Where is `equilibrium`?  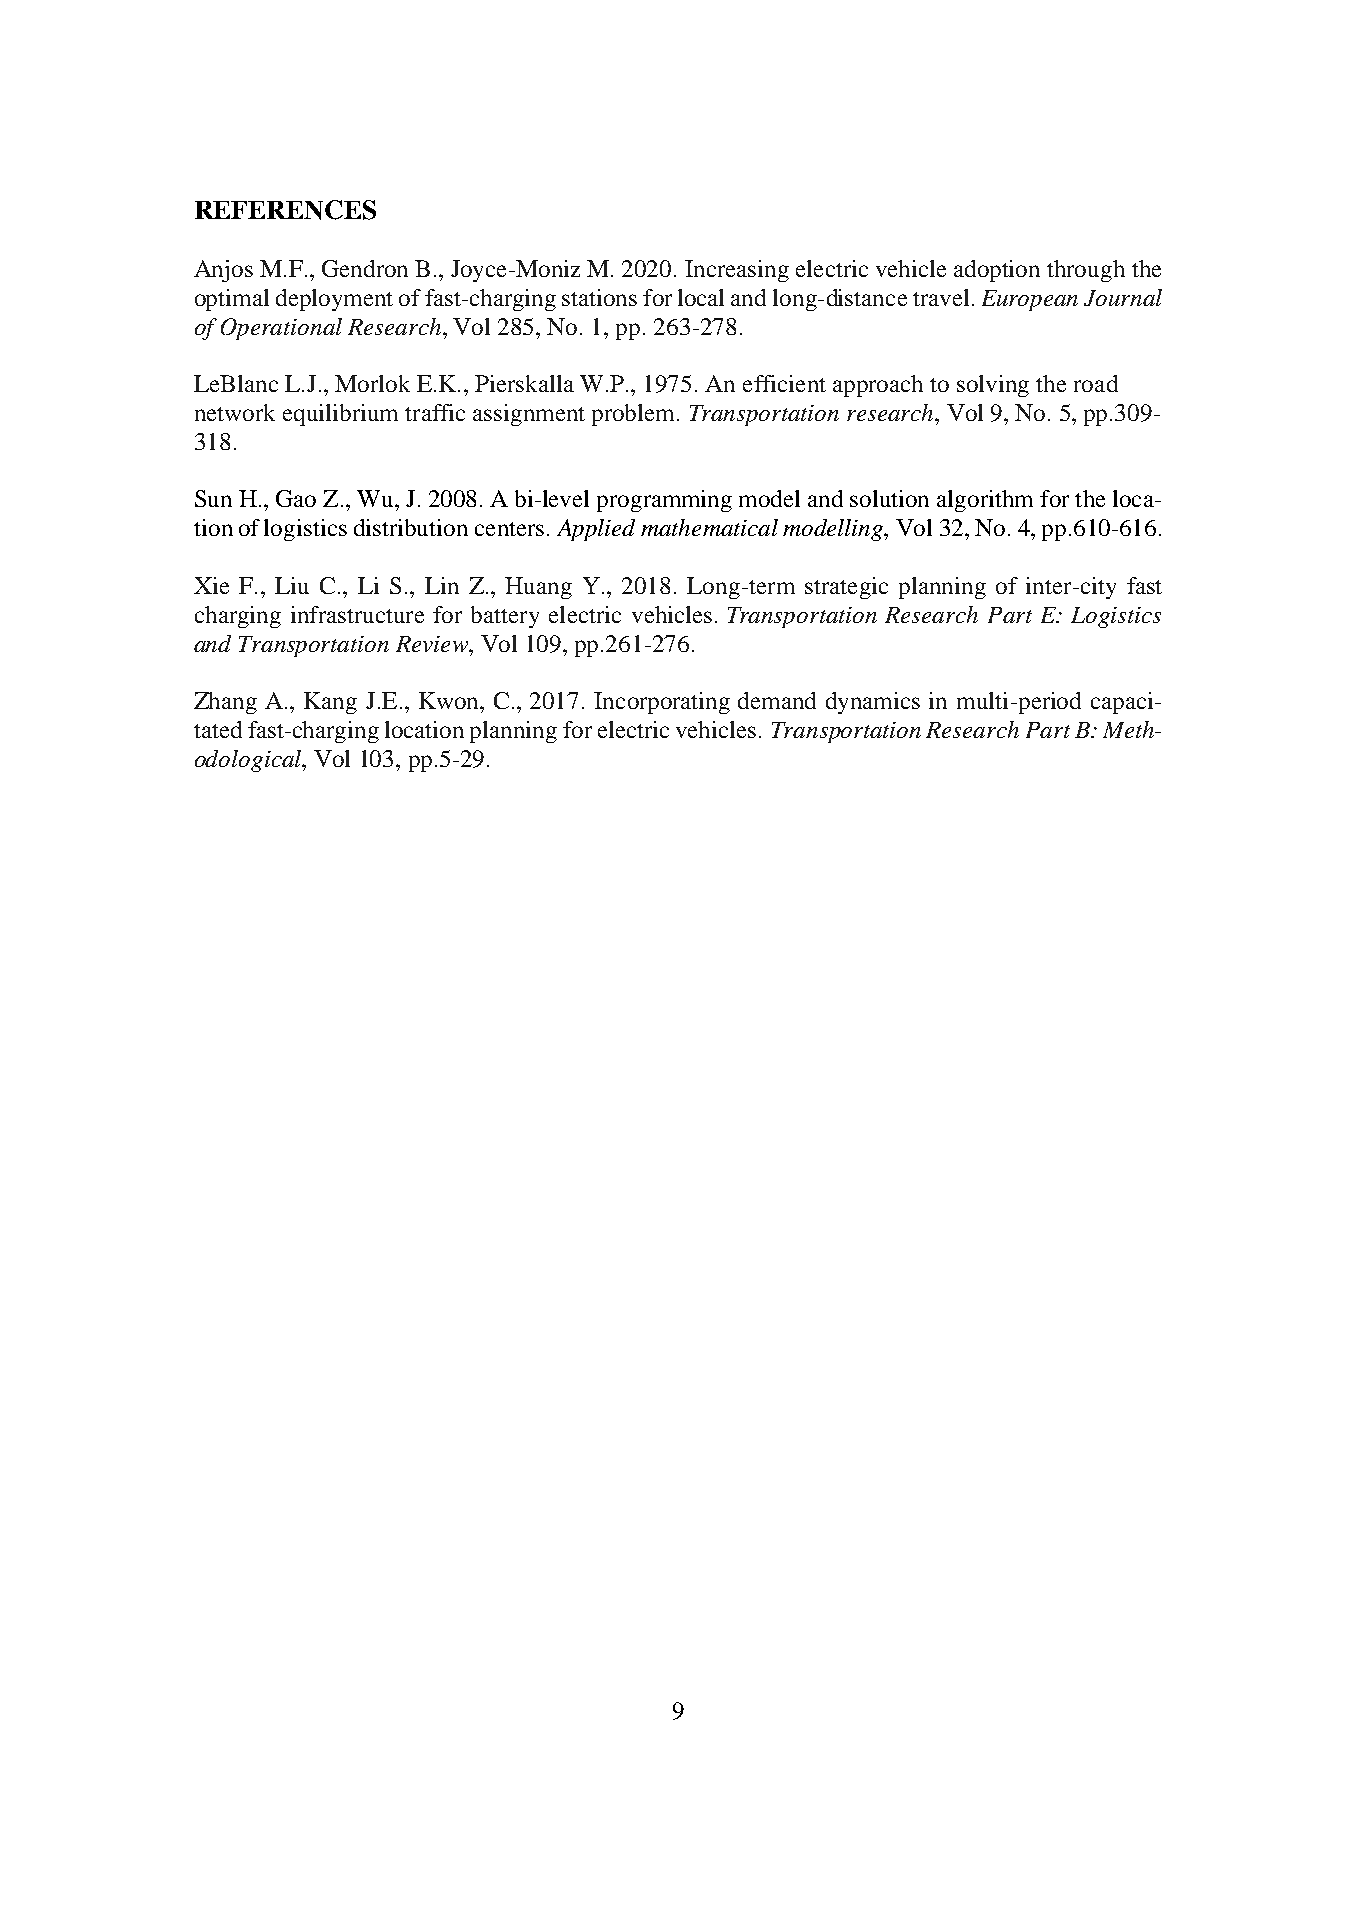
equilibrium is located at coordinates (340, 415).
